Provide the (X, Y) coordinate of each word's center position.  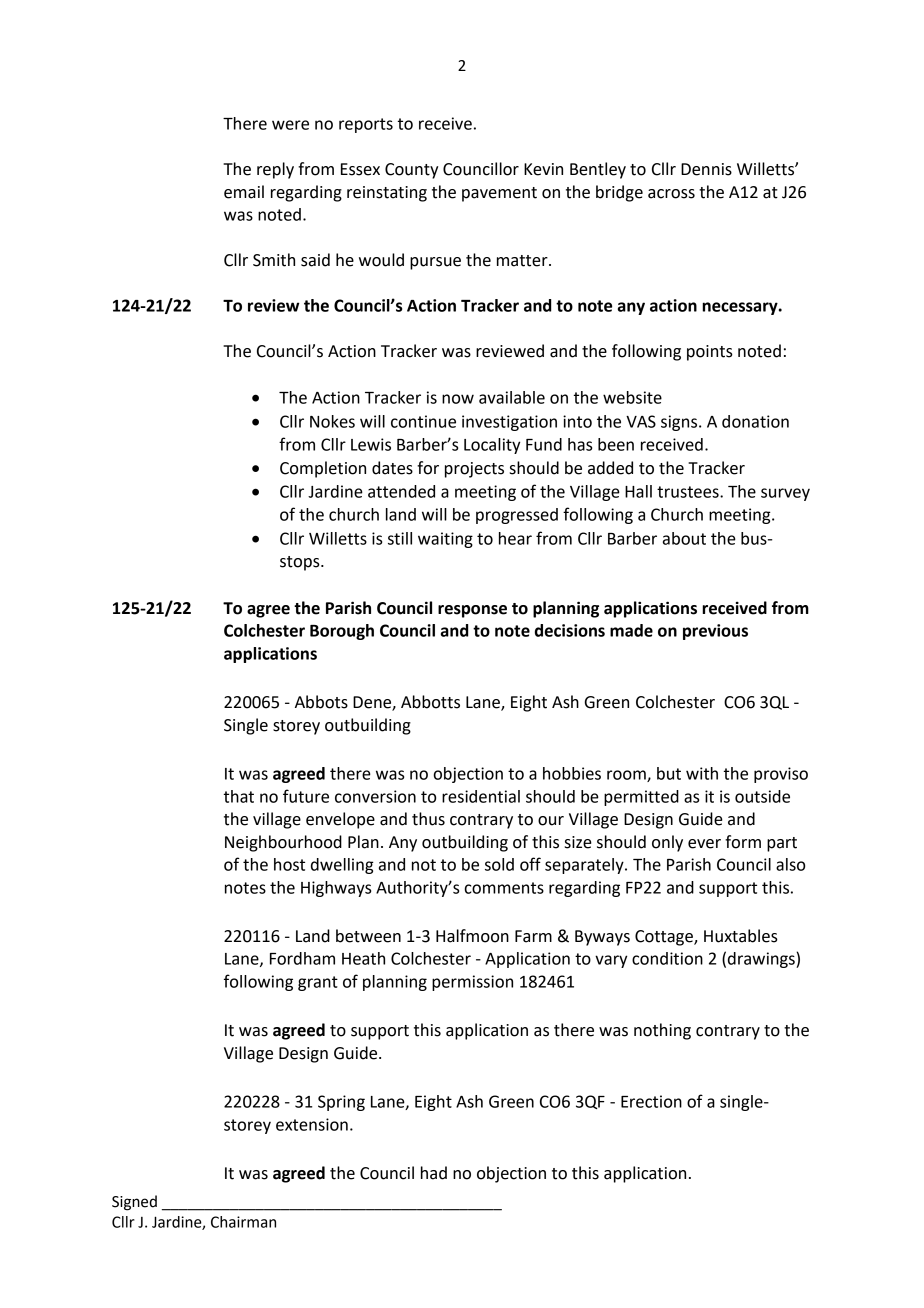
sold (499, 864)
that (239, 796)
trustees (689, 492)
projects (474, 470)
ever (704, 844)
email (244, 192)
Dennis (706, 169)
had (434, 1173)
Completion (323, 469)
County (411, 171)
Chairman (243, 1222)
